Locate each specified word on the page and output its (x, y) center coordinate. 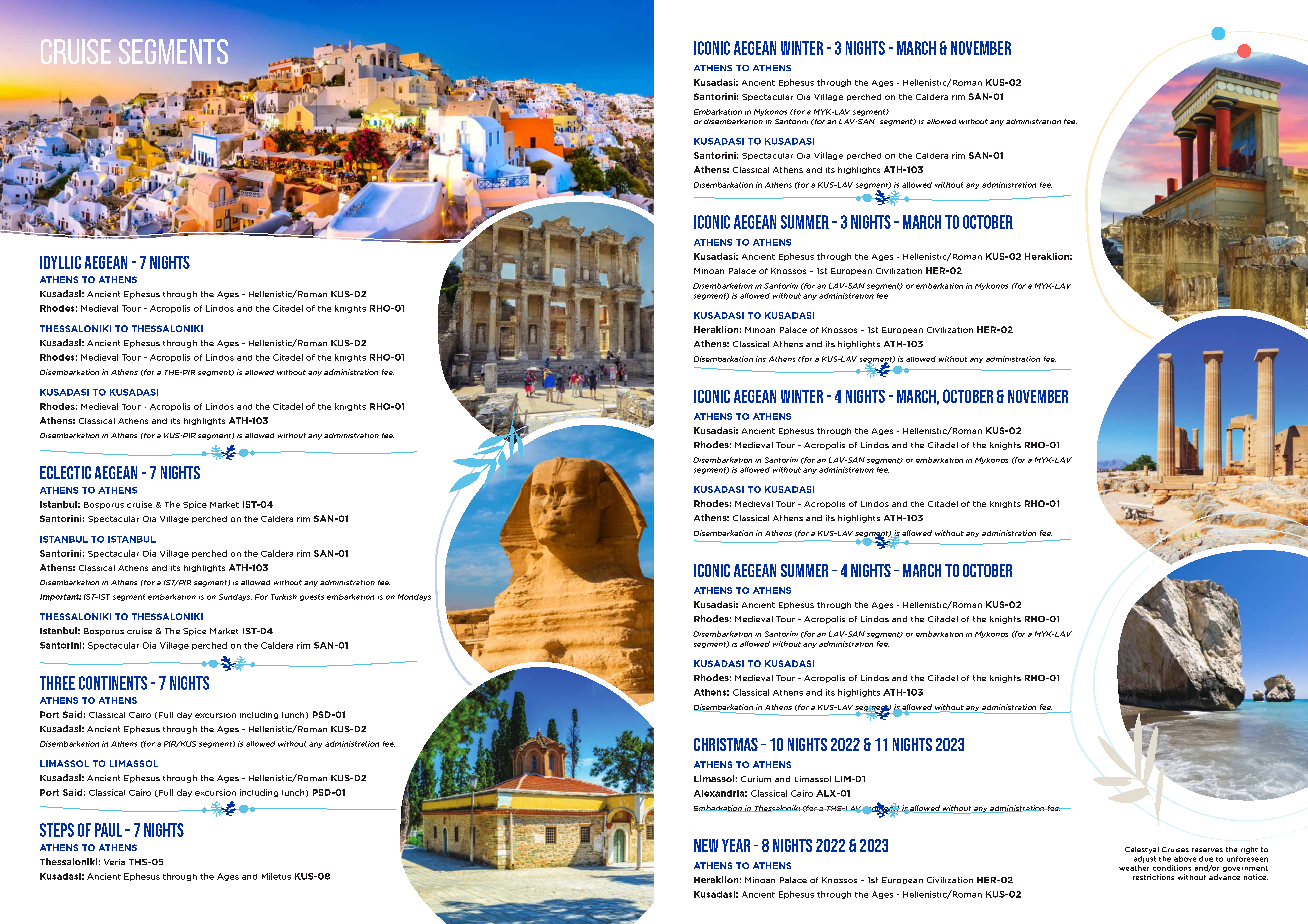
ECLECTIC (65, 472)
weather (1134, 868)
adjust (1145, 859)
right (1249, 850)
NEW (706, 845)
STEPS (57, 830)
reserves (1207, 850)
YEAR (736, 845)
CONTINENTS (113, 683)
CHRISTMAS (726, 744)
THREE (57, 683)
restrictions (1153, 877)
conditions (1172, 868)
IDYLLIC (60, 262)
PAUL (108, 830)
